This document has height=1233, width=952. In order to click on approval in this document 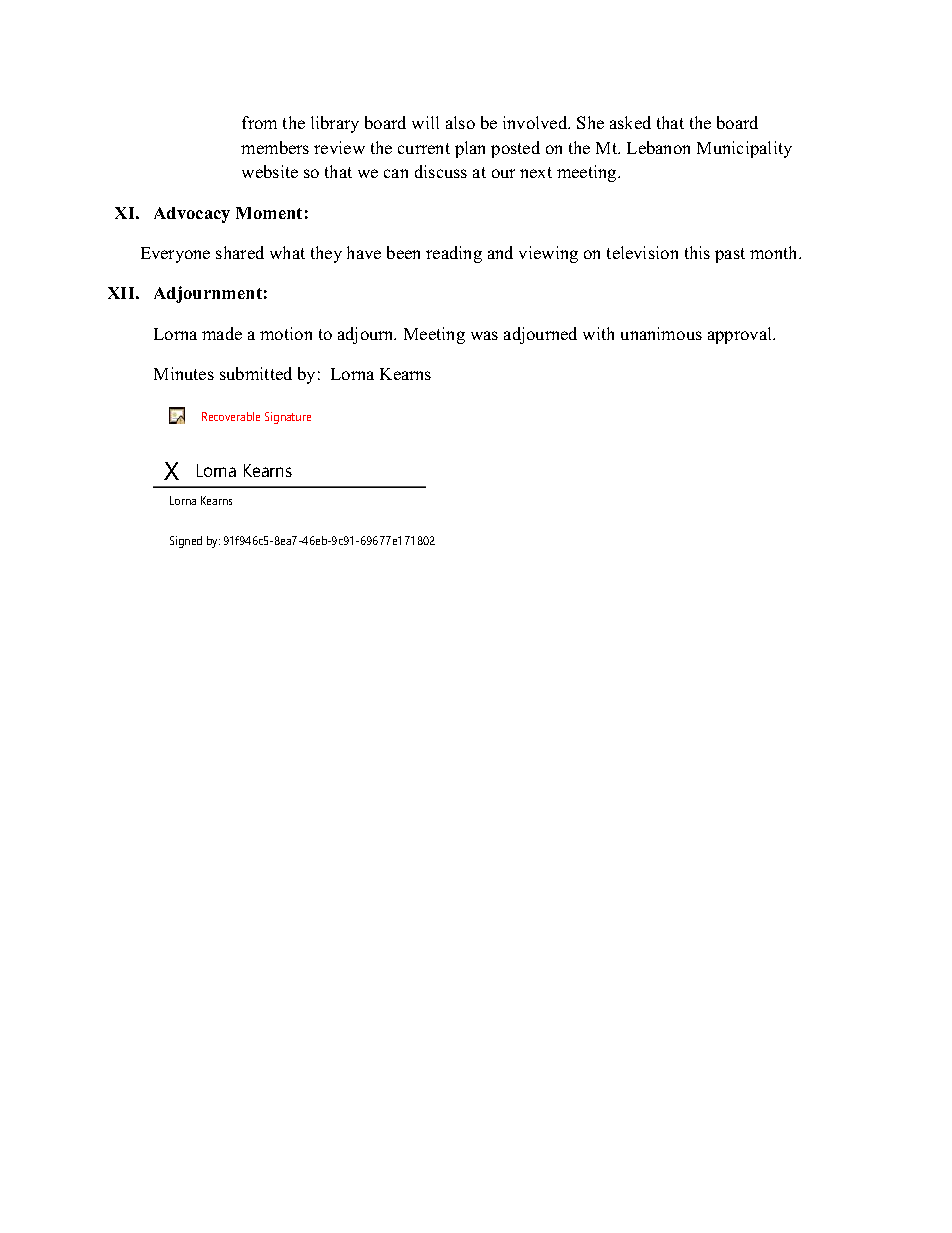, I will do `click(741, 335)`.
